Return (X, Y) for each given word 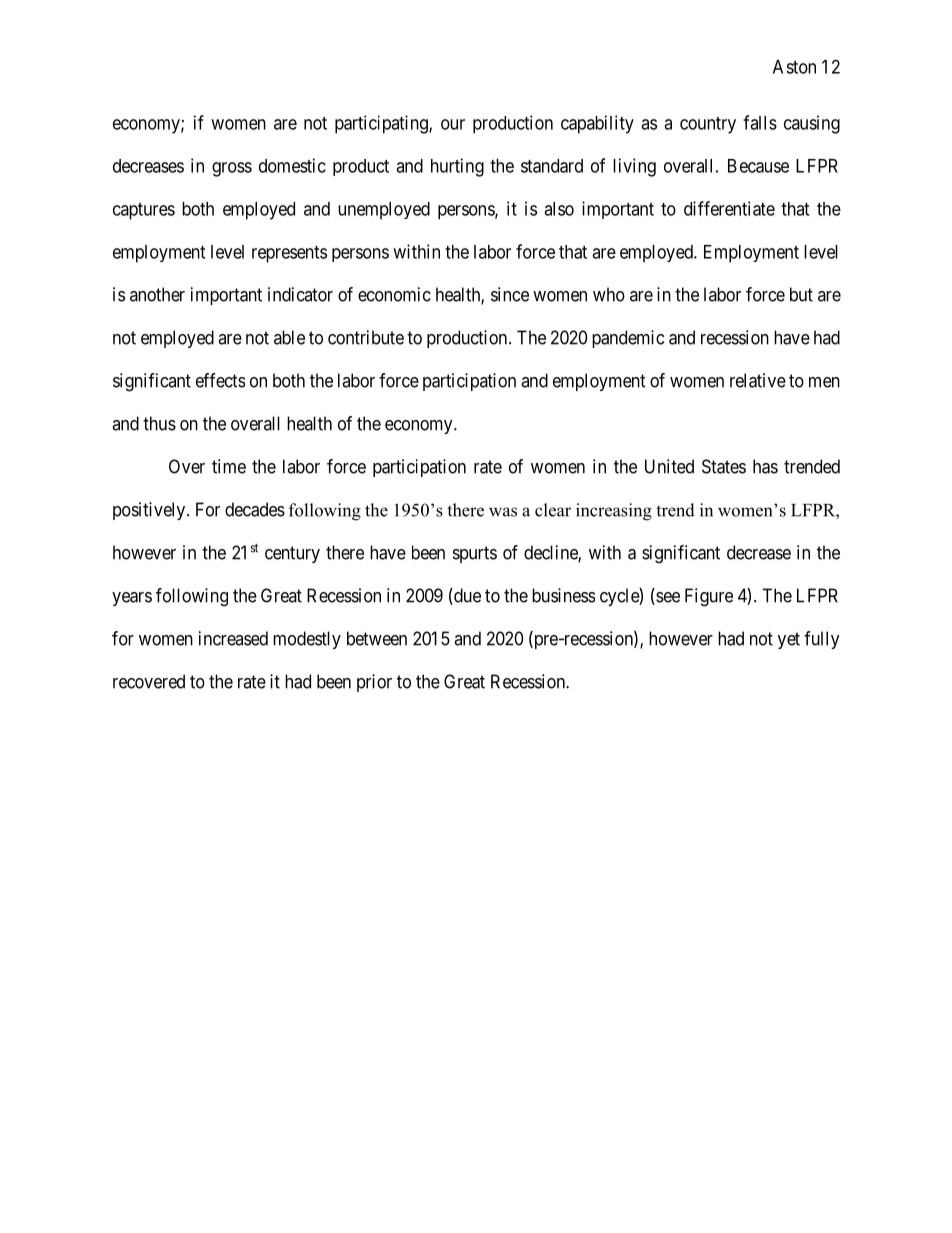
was (503, 512)
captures (144, 211)
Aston (794, 67)
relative (758, 380)
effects (220, 380)
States (724, 466)
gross (232, 169)
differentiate (729, 208)
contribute (366, 337)
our (453, 124)
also (559, 209)
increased (233, 638)
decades (255, 509)
